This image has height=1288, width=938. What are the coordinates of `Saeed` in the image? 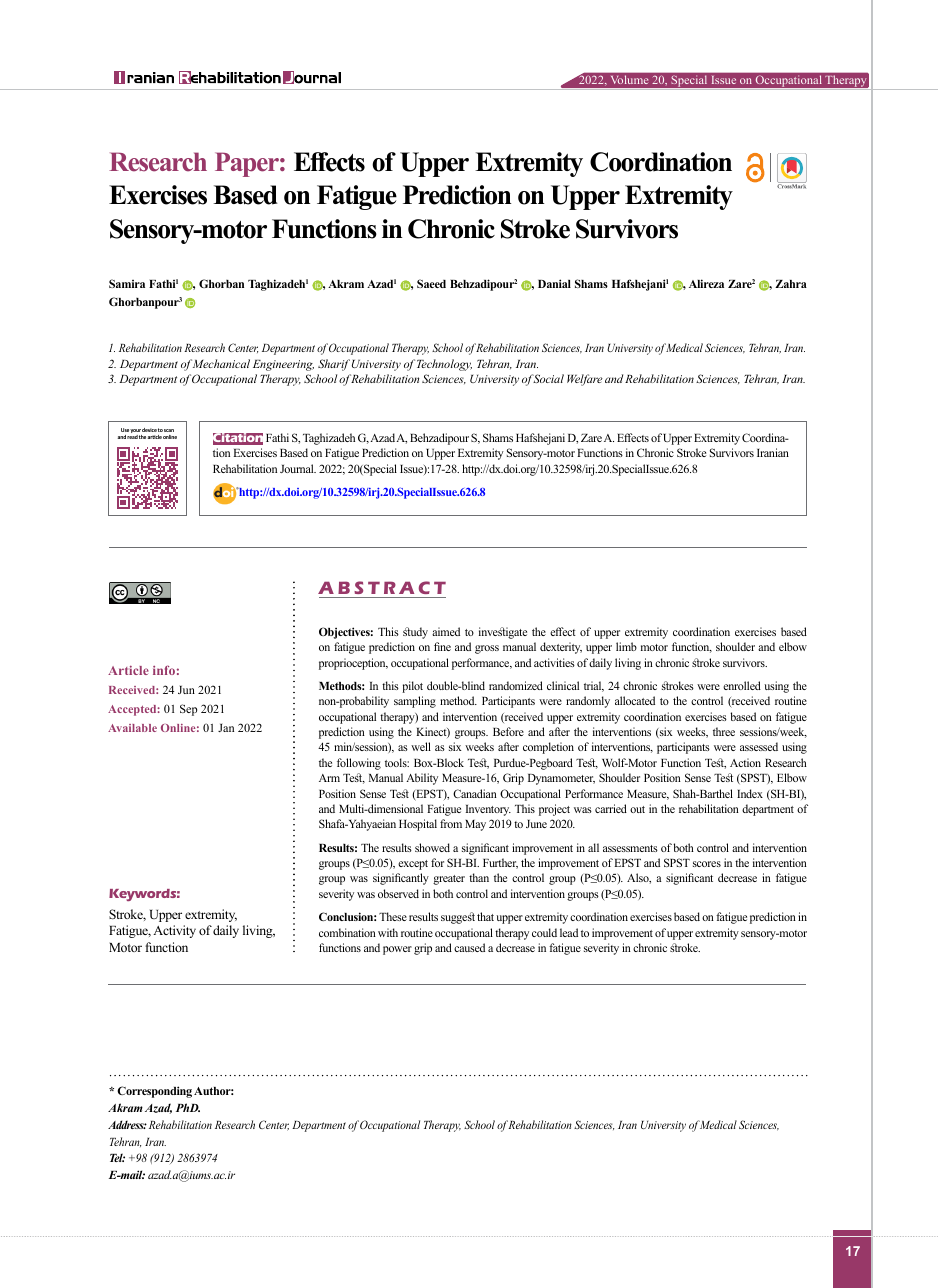 It's located at (431, 283).
